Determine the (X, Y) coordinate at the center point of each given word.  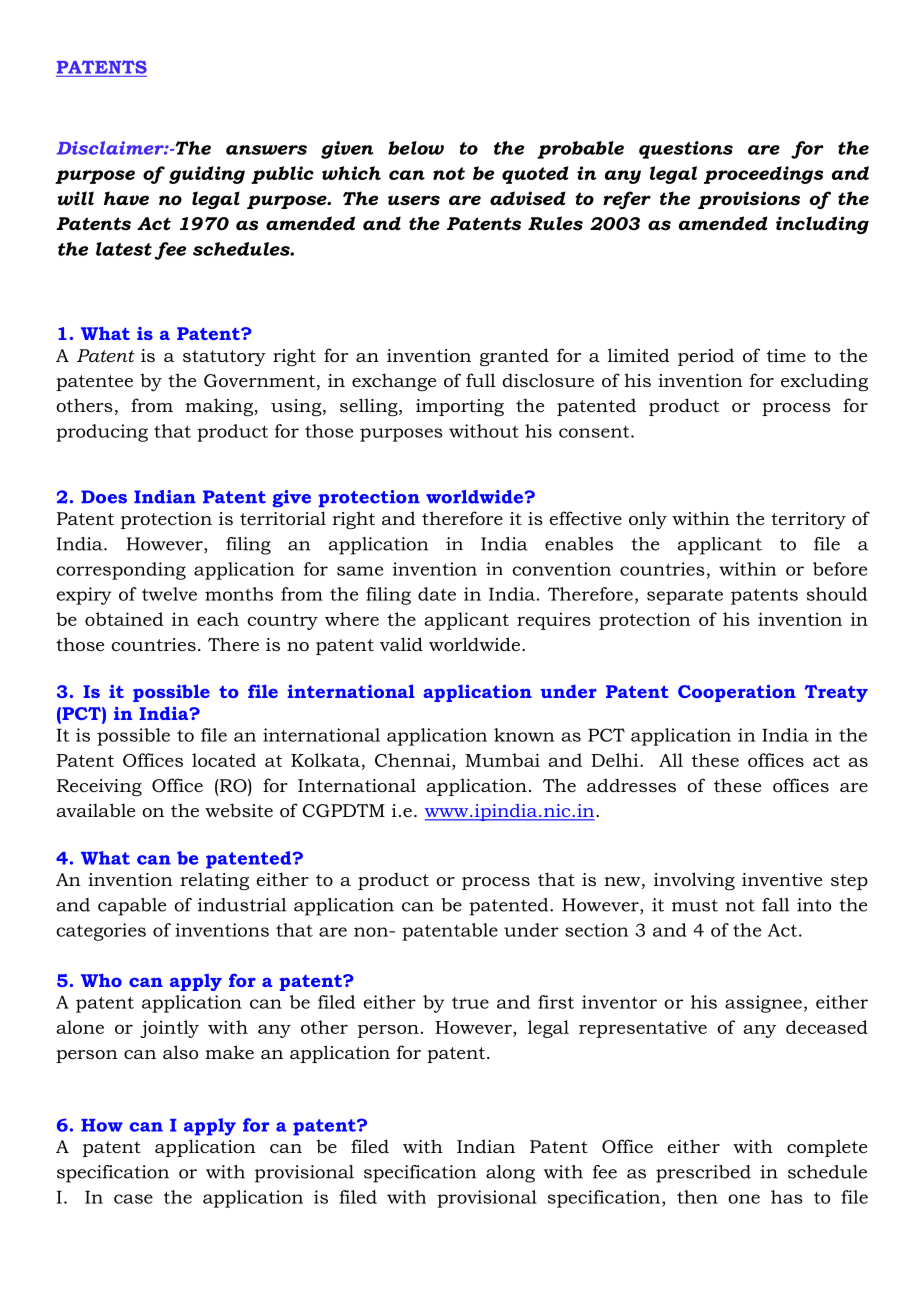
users (414, 200)
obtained (124, 619)
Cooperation (737, 693)
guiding (207, 175)
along (510, 1174)
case (133, 1199)
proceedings (763, 175)
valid (401, 644)
